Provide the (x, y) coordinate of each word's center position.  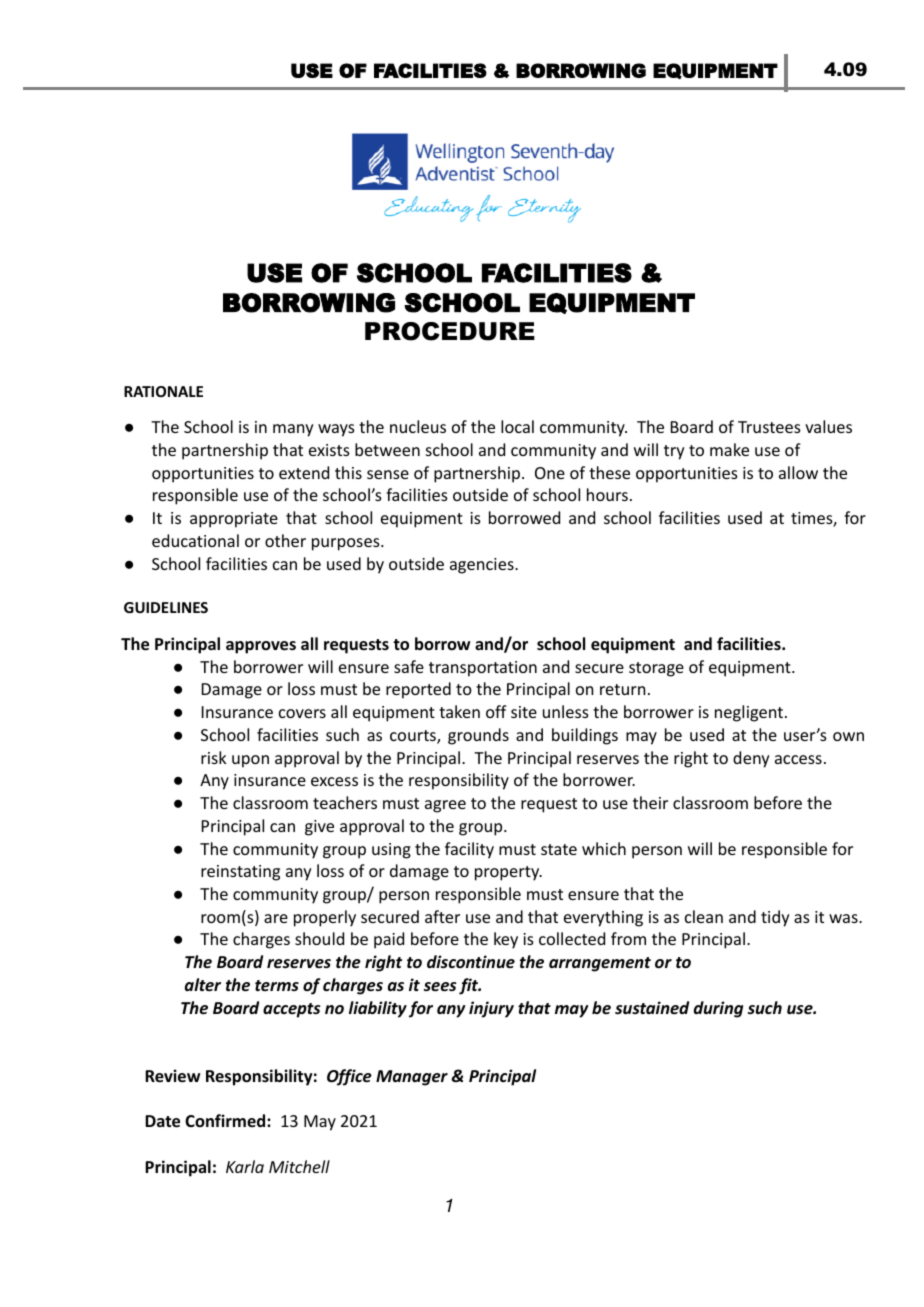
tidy (775, 918)
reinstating (240, 873)
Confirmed (226, 1120)
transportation (483, 669)
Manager (412, 1078)
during (718, 1009)
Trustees (769, 427)
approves (261, 647)
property (508, 873)
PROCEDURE (450, 331)
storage (656, 669)
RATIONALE (163, 391)
